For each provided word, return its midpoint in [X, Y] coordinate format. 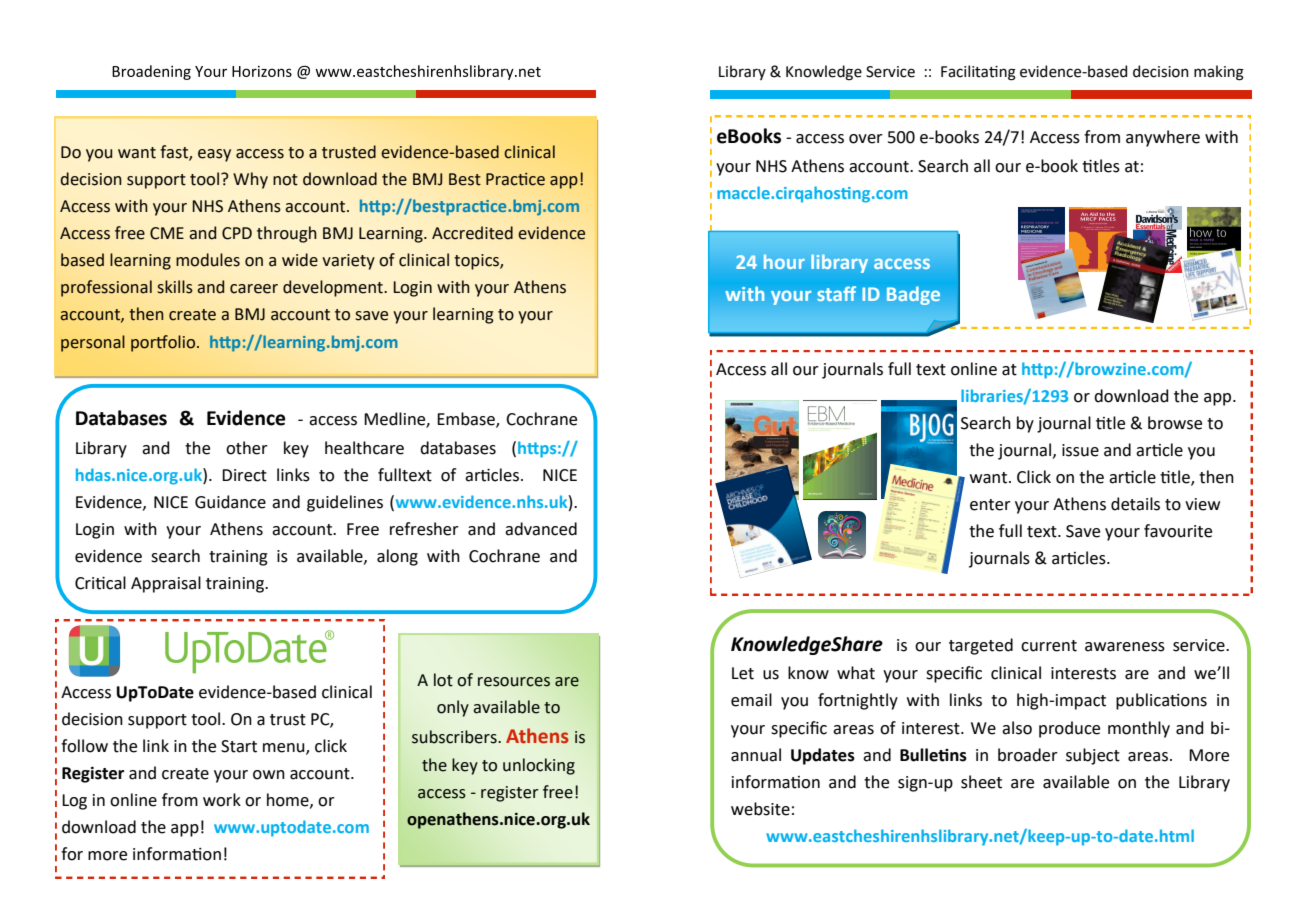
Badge [913, 295]
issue [1080, 450]
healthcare [364, 448]
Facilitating [978, 73]
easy [214, 155]
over [866, 139]
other [247, 448]
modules [208, 260]
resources [514, 682]
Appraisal [166, 584]
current [1049, 646]
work [222, 800]
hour [784, 261]
